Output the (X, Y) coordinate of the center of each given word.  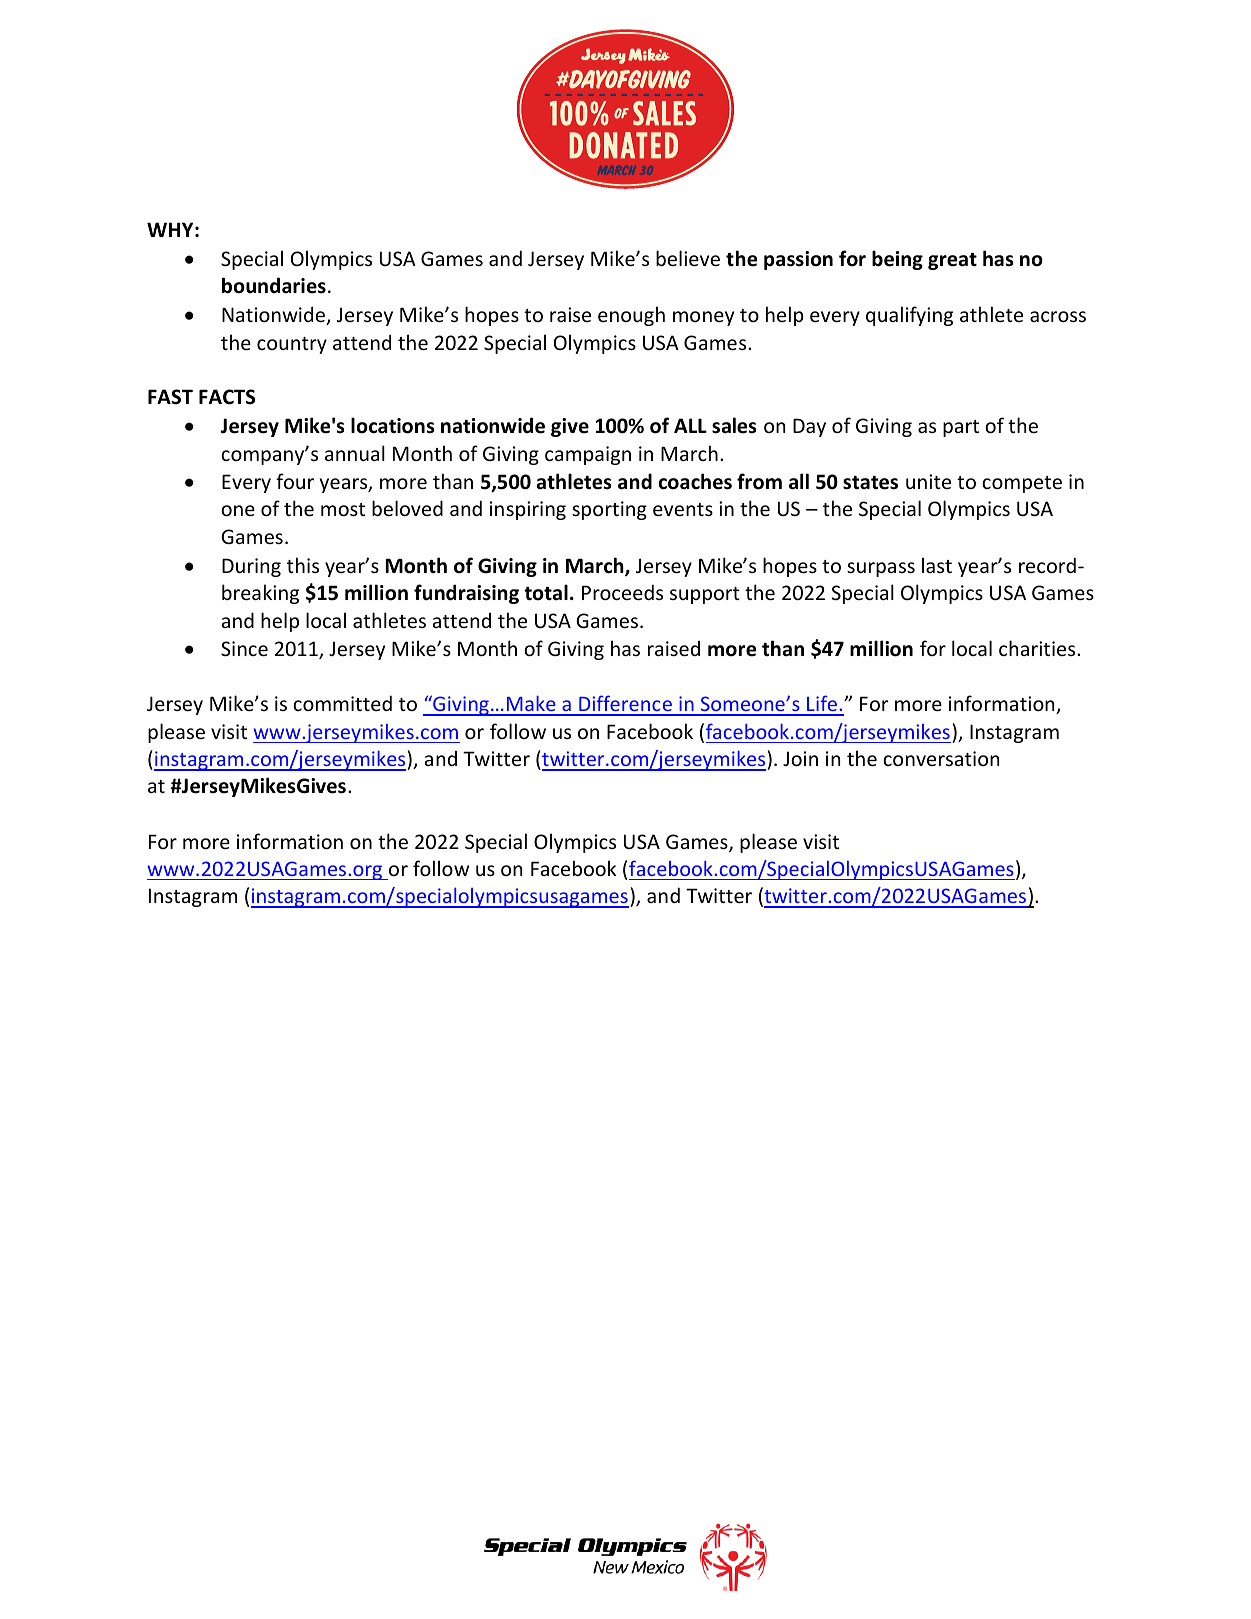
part (961, 428)
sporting (609, 510)
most (343, 509)
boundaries (274, 285)
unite (928, 481)
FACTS (227, 397)
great (952, 261)
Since (244, 648)
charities (1038, 648)
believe (688, 258)
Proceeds (622, 592)
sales (734, 425)
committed (342, 703)
